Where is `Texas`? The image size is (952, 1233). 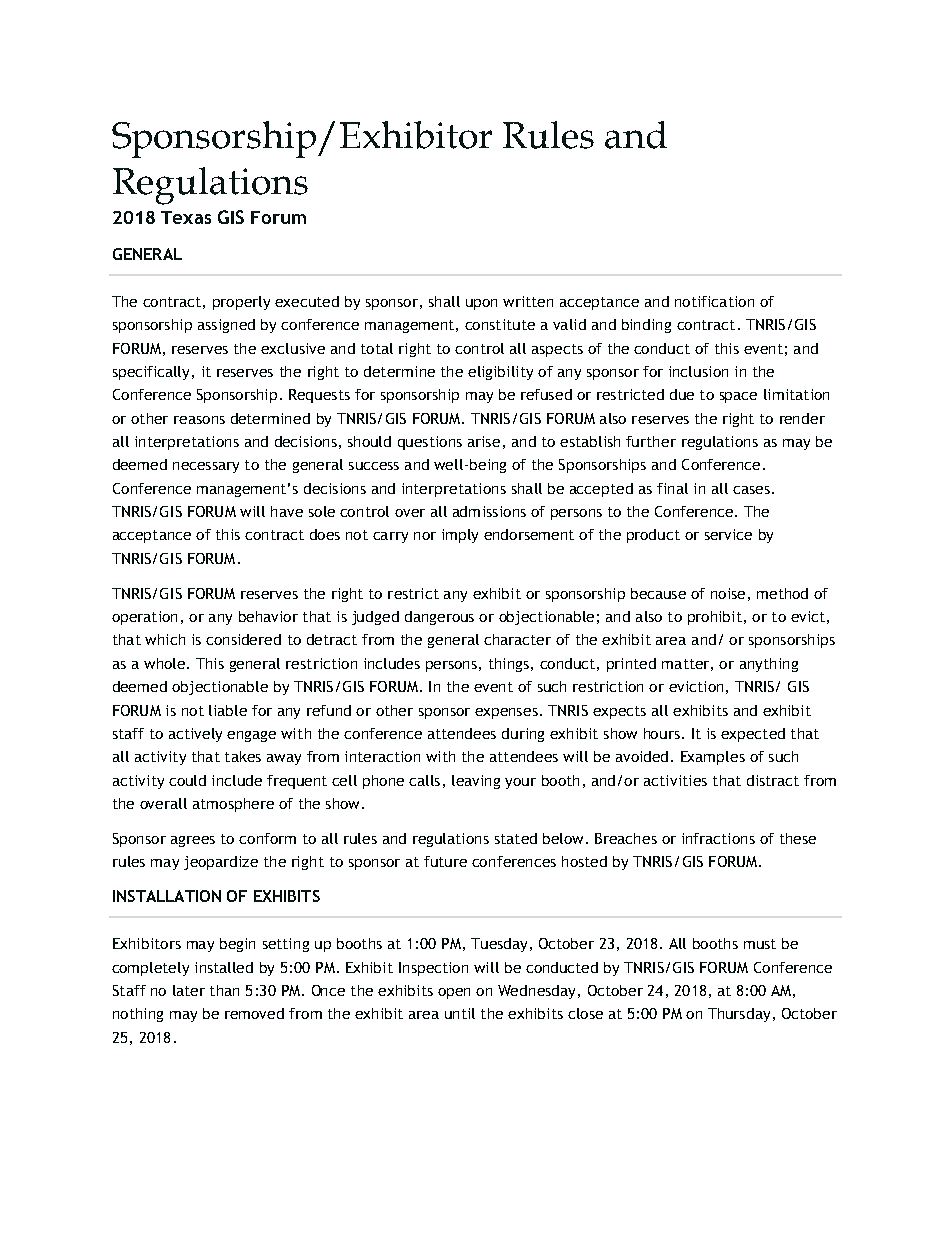 Texas is located at coordinates (186, 217).
